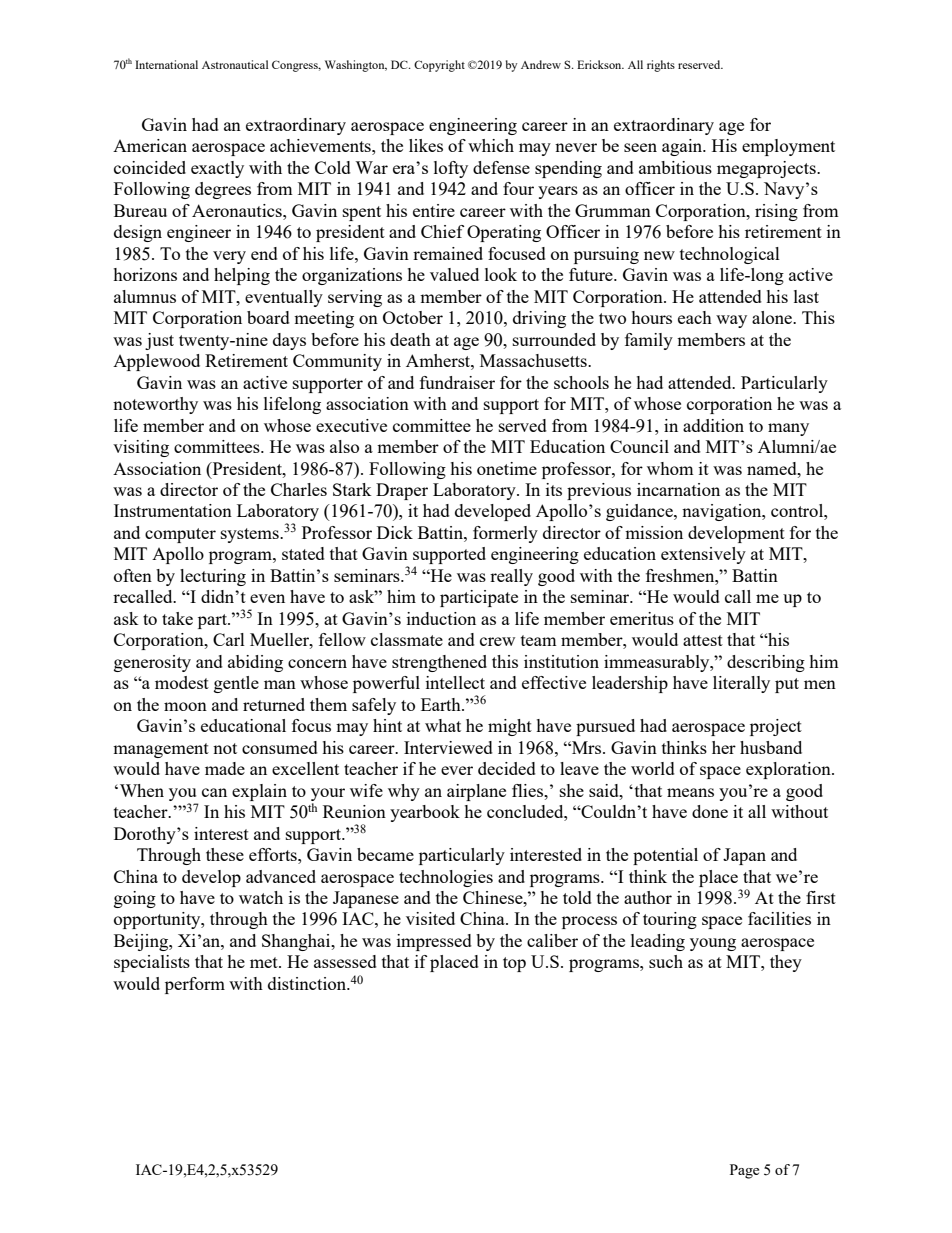  Describe the element at coordinates (229, 639) in the document. I see `Carl` at that location.
